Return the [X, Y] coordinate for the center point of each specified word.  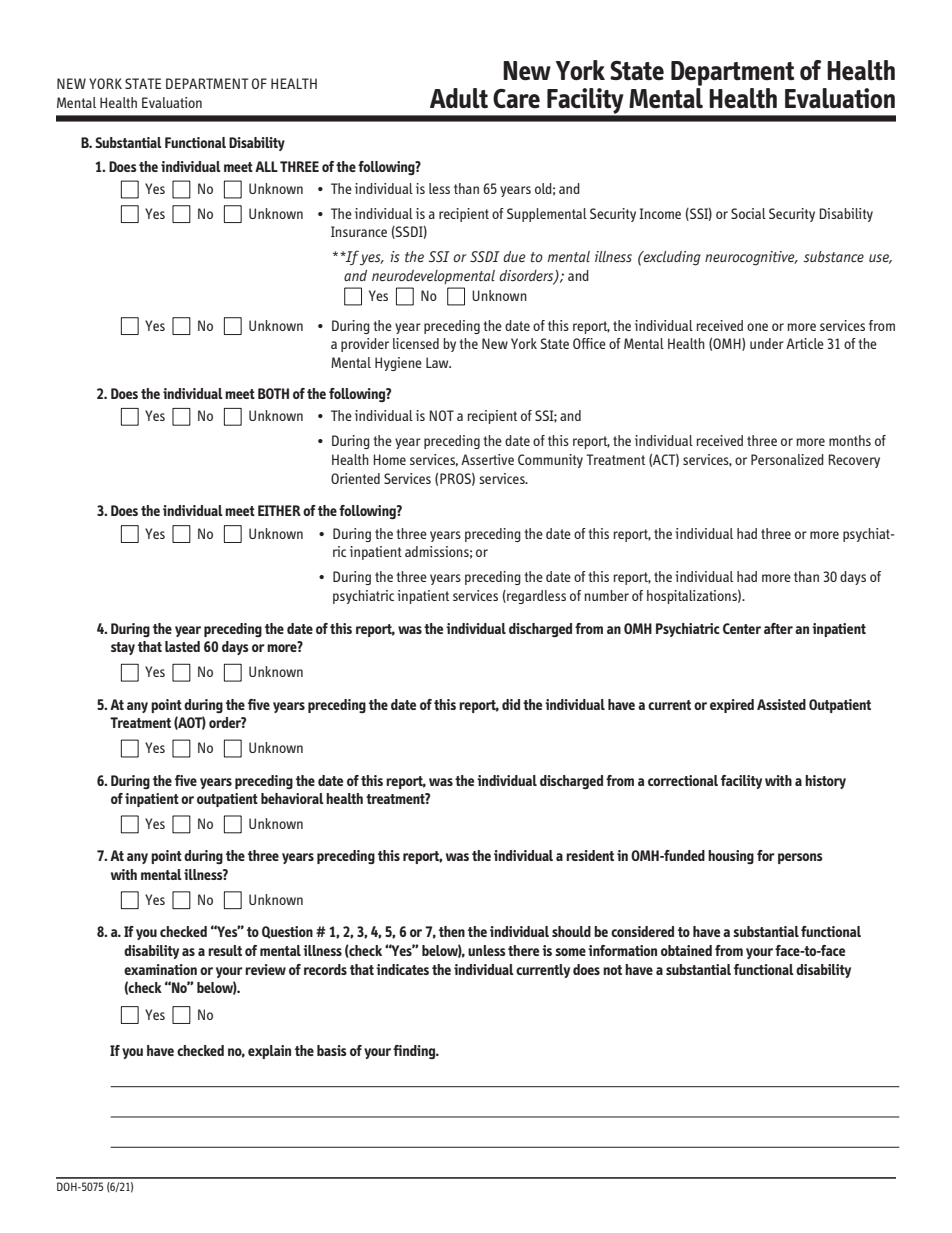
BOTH [273, 393]
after [778, 628]
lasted [182, 646]
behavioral [292, 798]
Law [438, 362]
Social [748, 213]
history [825, 782]
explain [269, 1052]
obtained [686, 950]
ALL [266, 166]
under [767, 343]
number [607, 595]
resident [590, 855]
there [523, 950]
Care [516, 98]
